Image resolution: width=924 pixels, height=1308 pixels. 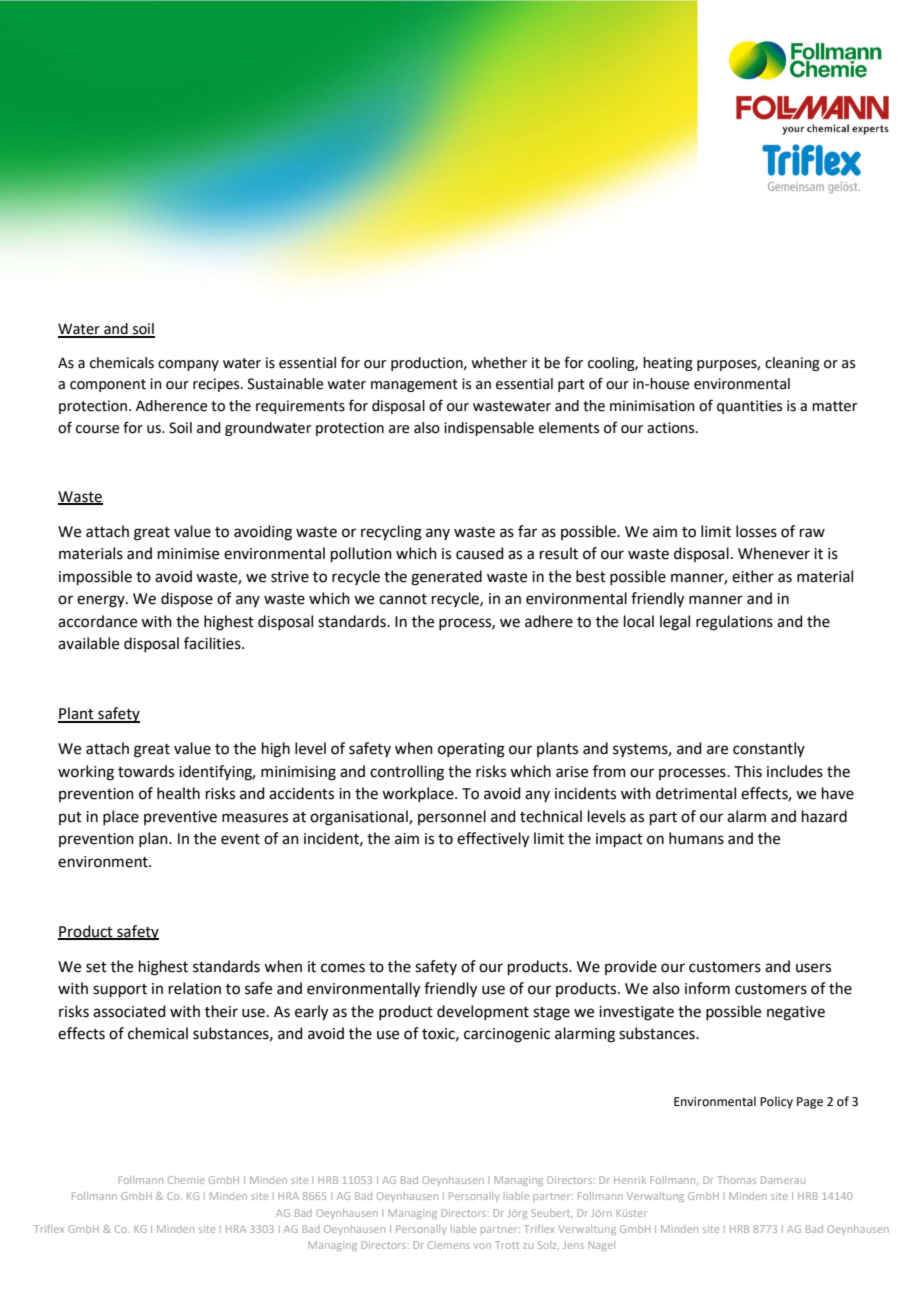 I want to click on detrimental, so click(x=696, y=793).
